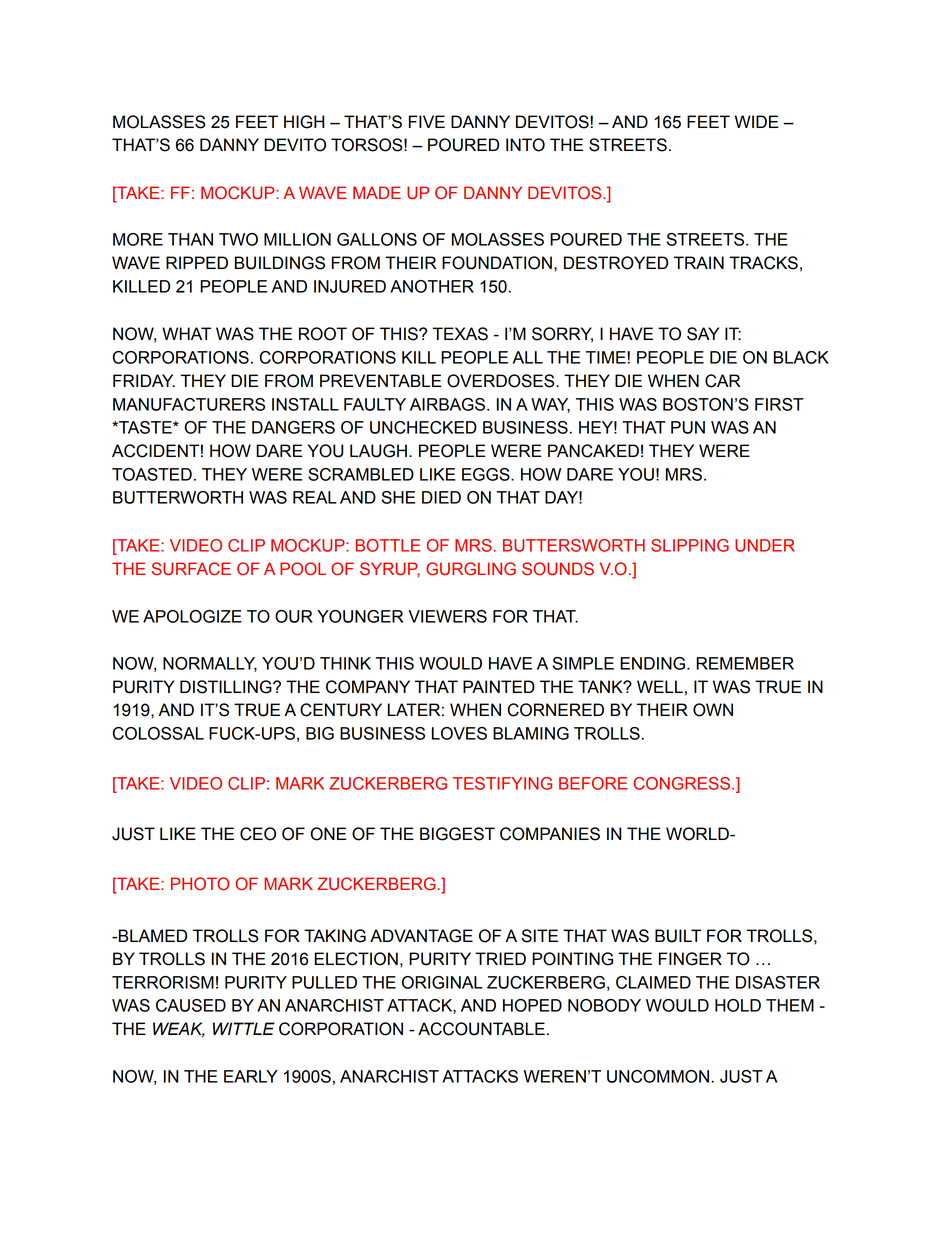  Describe the element at coordinates (690, 545) in the image. I see `SLIPPING` at that location.
